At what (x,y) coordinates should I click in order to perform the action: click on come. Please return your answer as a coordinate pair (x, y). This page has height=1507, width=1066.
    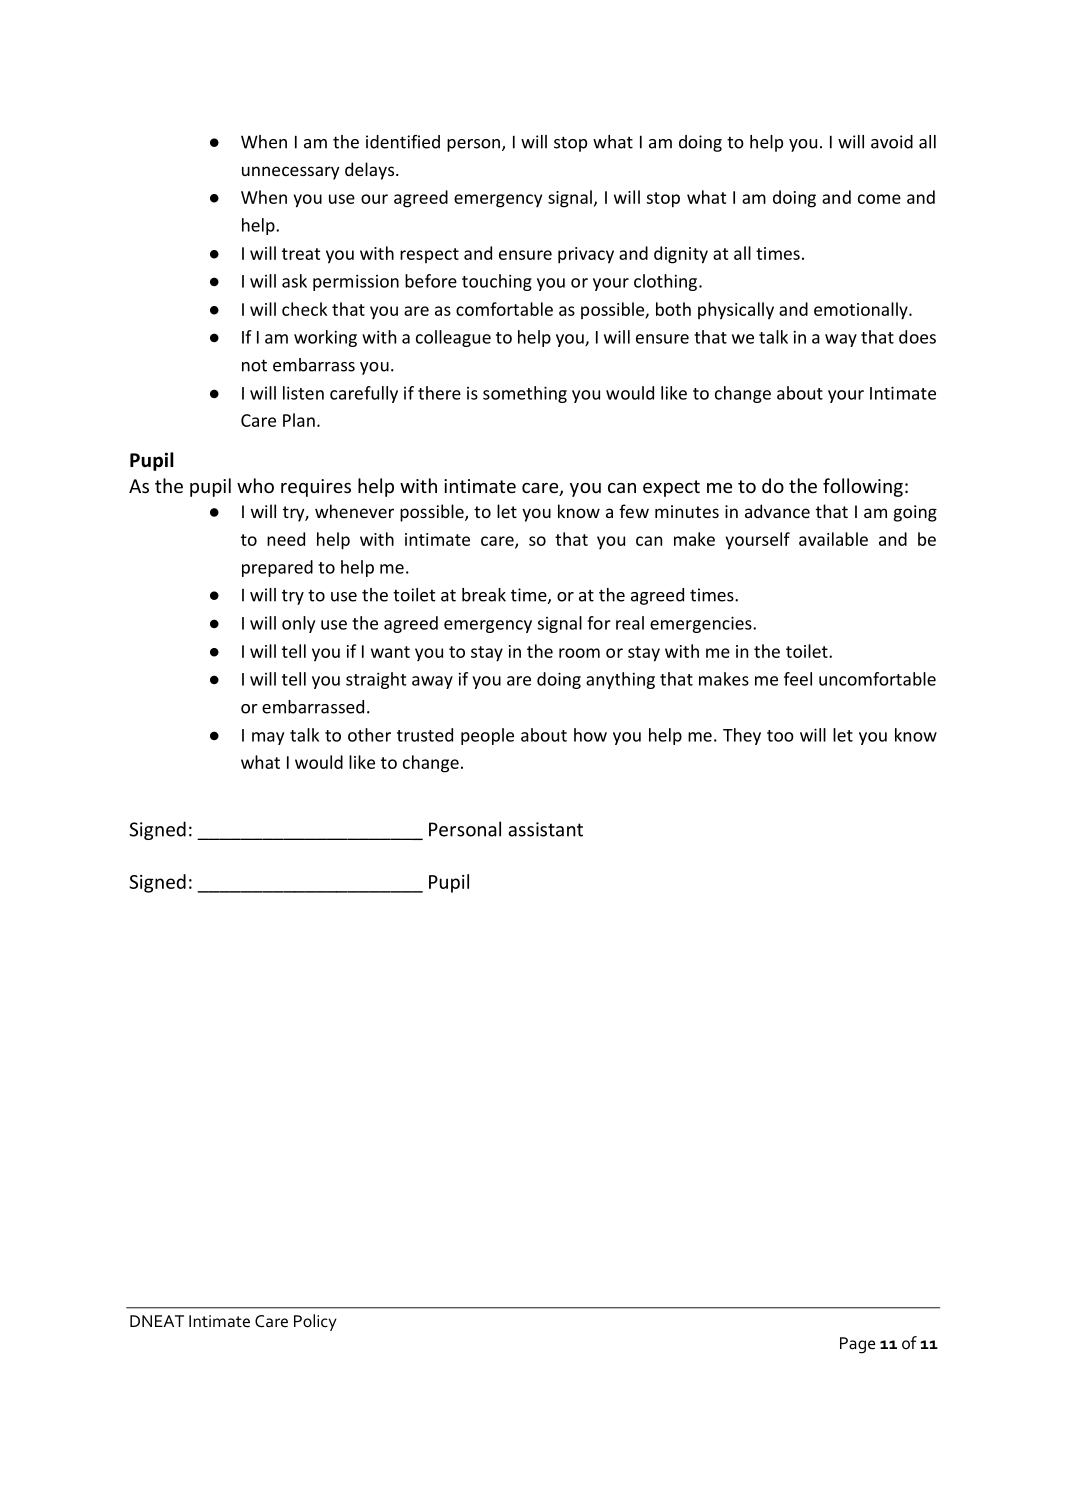
    Looking at the image, I should click on (879, 199).
